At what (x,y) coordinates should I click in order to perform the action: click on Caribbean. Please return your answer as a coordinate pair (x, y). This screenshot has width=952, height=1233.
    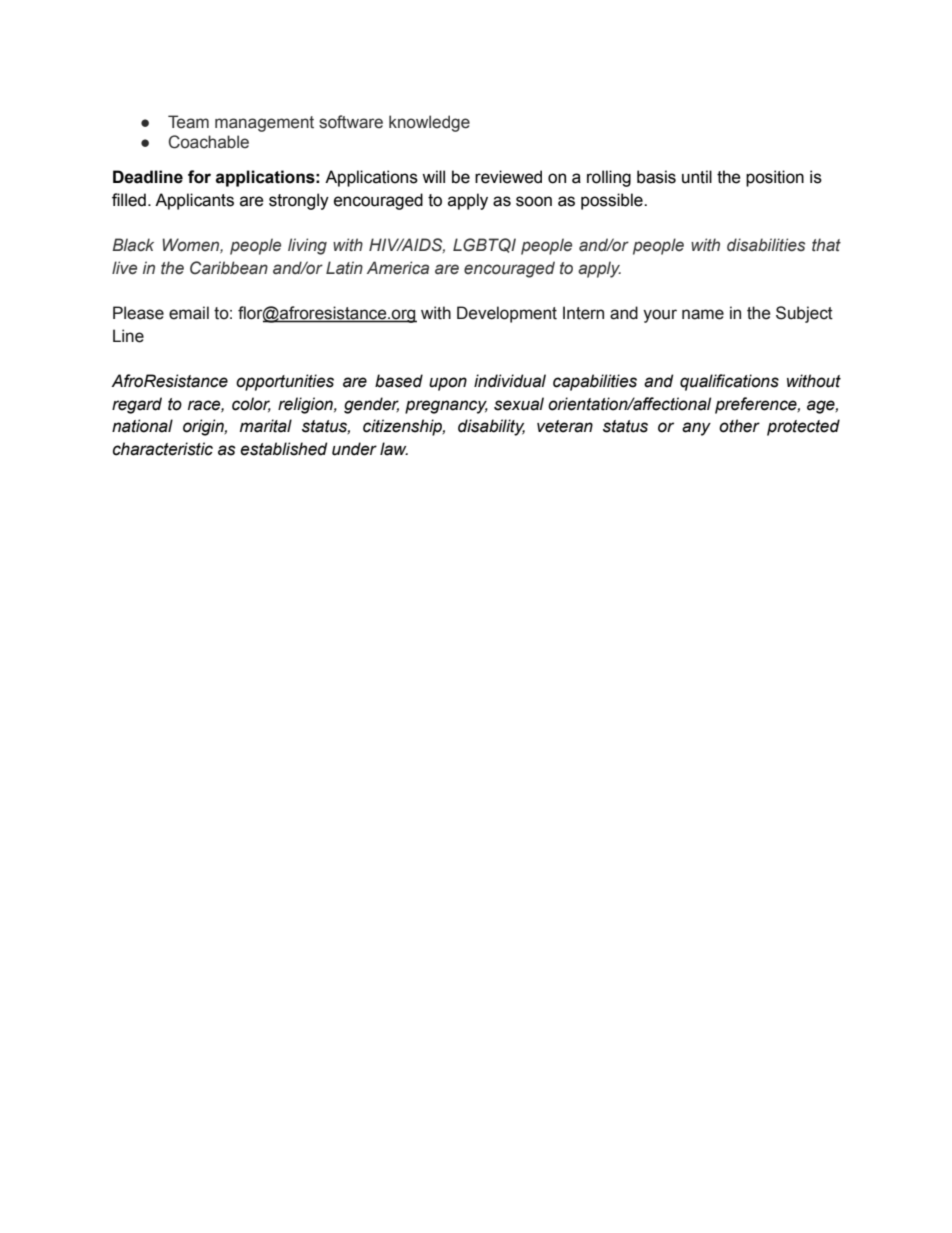
    Looking at the image, I should click on (229, 268).
